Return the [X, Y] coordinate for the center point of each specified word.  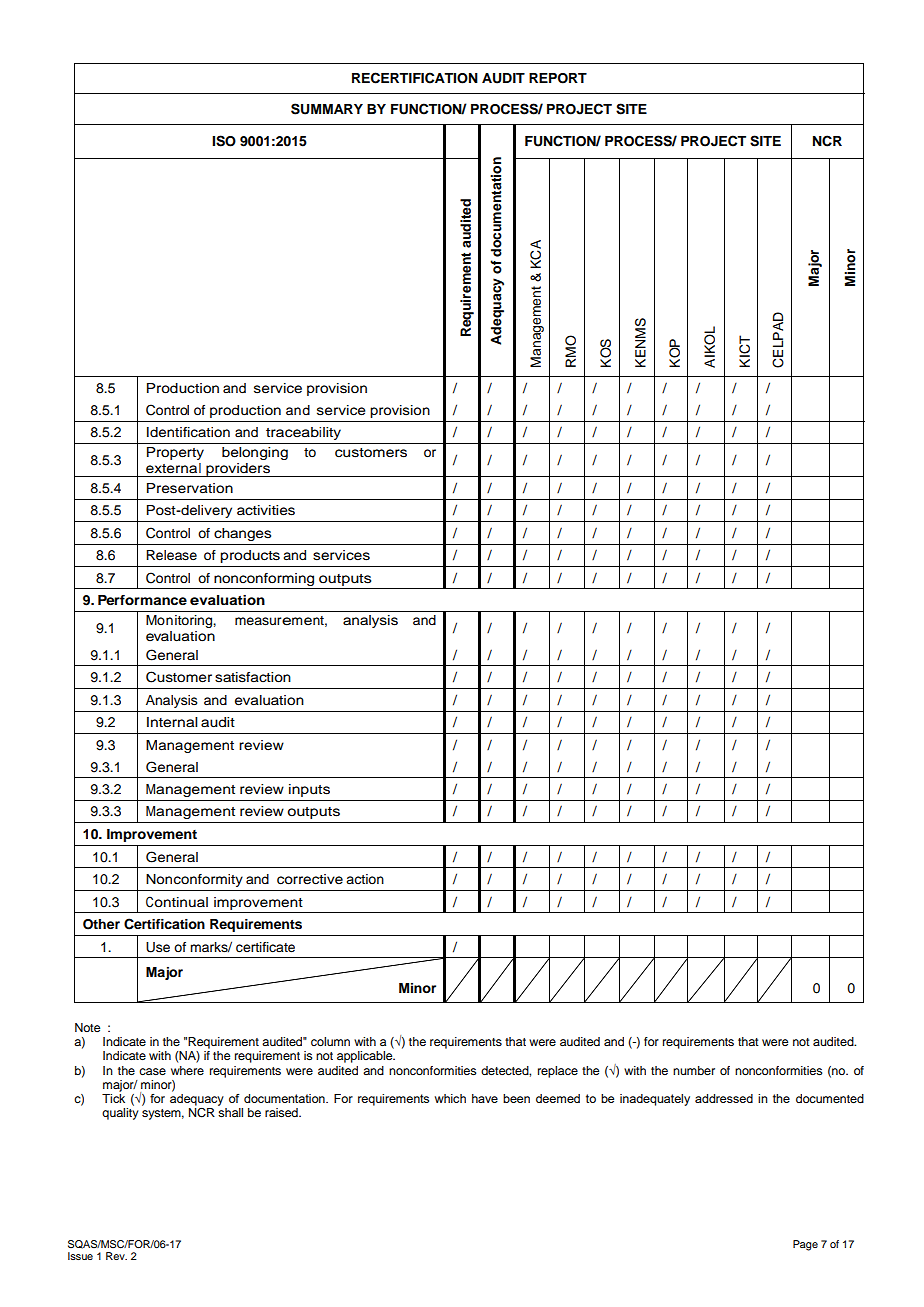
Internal [172, 722]
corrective [310, 879]
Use [158, 947]
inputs [309, 790]
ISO [224, 141]
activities [266, 510]
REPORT [558, 78]
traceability [303, 433]
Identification [188, 432]
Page [805, 1245]
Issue [80, 1256]
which [450, 1098]
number [694, 1070]
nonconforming [264, 579]
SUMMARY [327, 109]
